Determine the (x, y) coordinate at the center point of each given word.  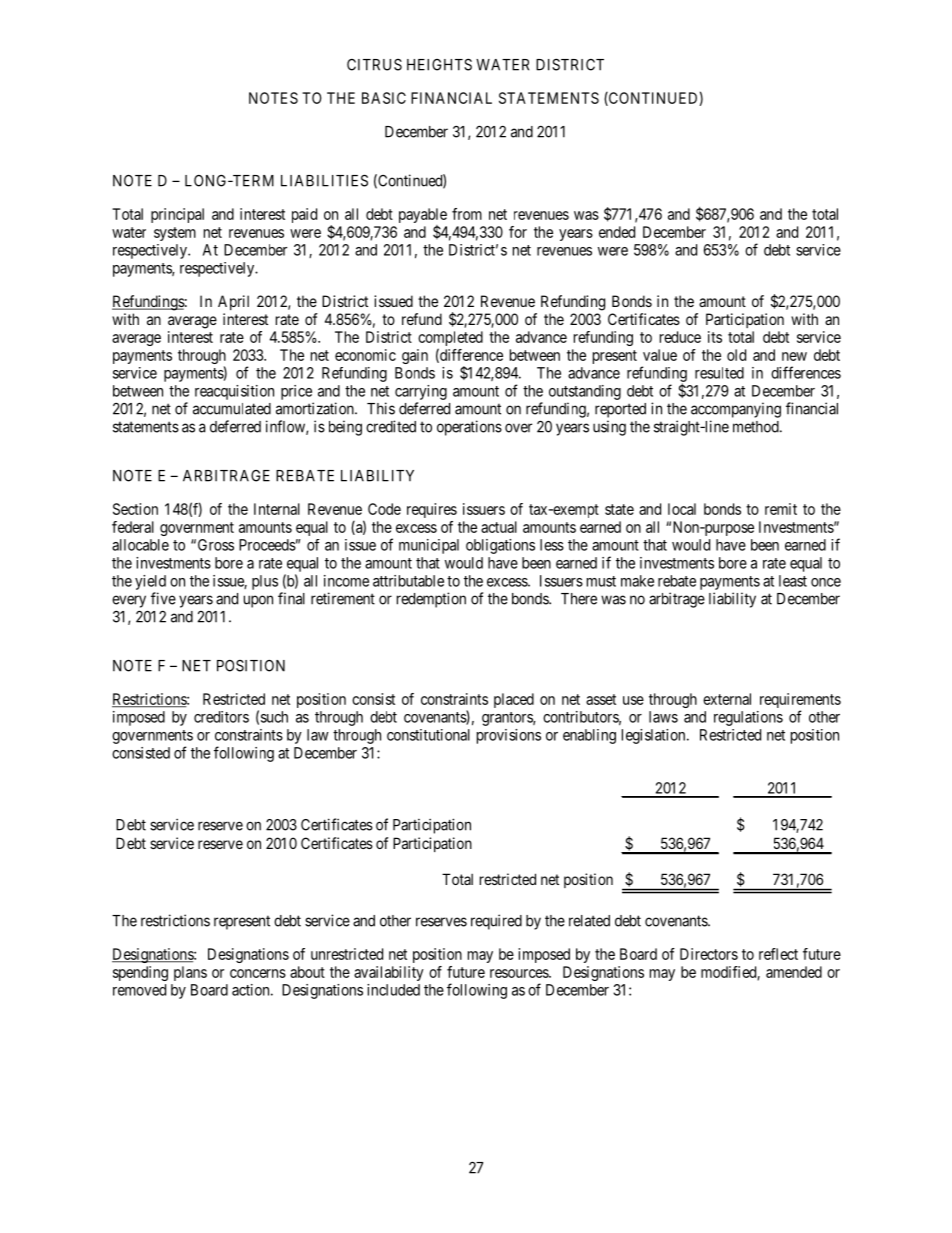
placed (514, 700)
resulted (719, 373)
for (518, 232)
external (727, 699)
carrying (421, 392)
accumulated (232, 409)
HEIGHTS (439, 64)
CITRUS (374, 65)
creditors (221, 717)
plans (190, 973)
